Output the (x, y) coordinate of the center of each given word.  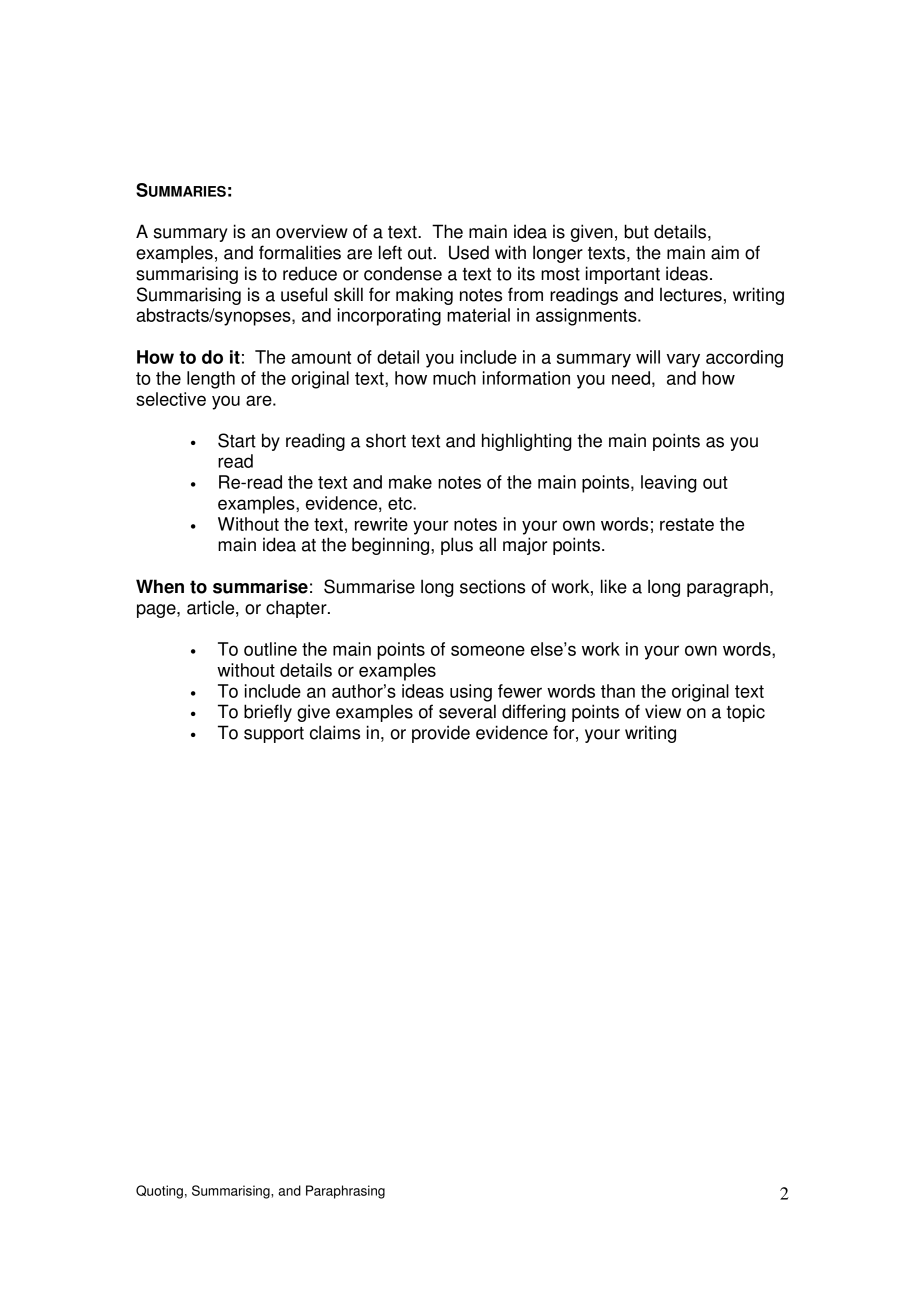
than (618, 691)
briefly (268, 713)
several (467, 711)
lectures (691, 295)
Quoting (159, 1192)
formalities (300, 252)
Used (469, 252)
